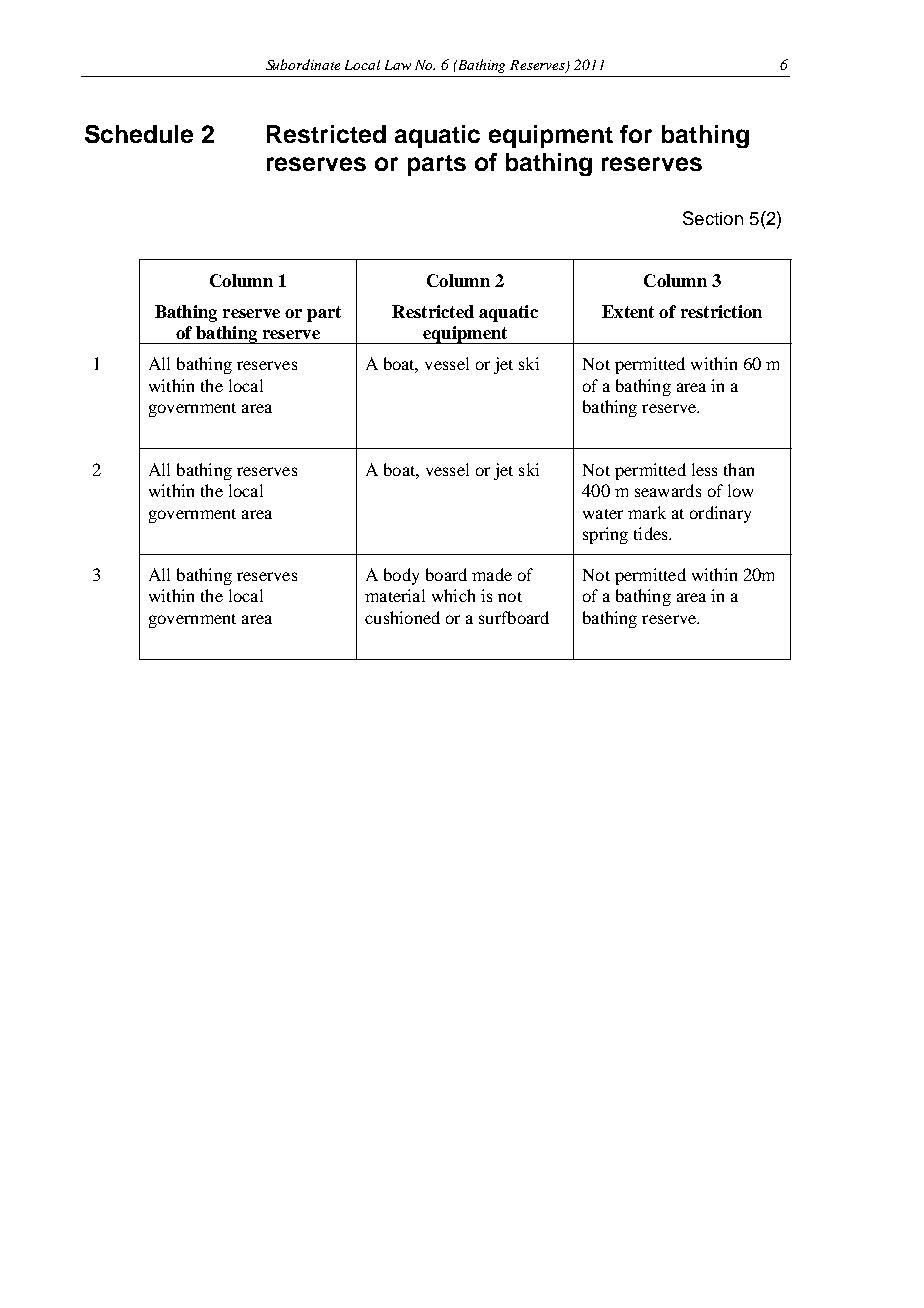  What do you see at coordinates (713, 218) in the screenshot?
I see `Section` at bounding box center [713, 218].
